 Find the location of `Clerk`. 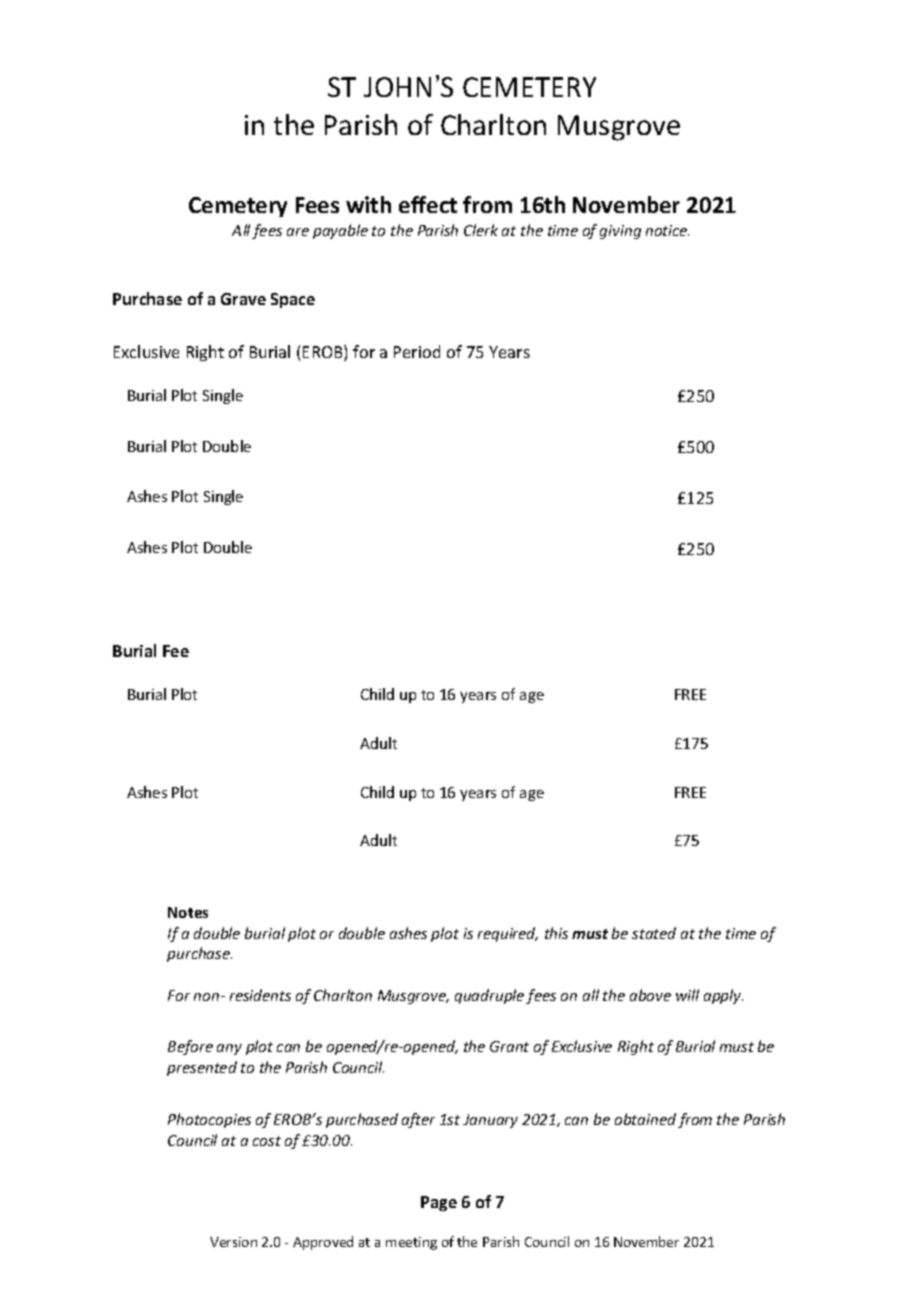

Clerk is located at coordinates (481, 230).
